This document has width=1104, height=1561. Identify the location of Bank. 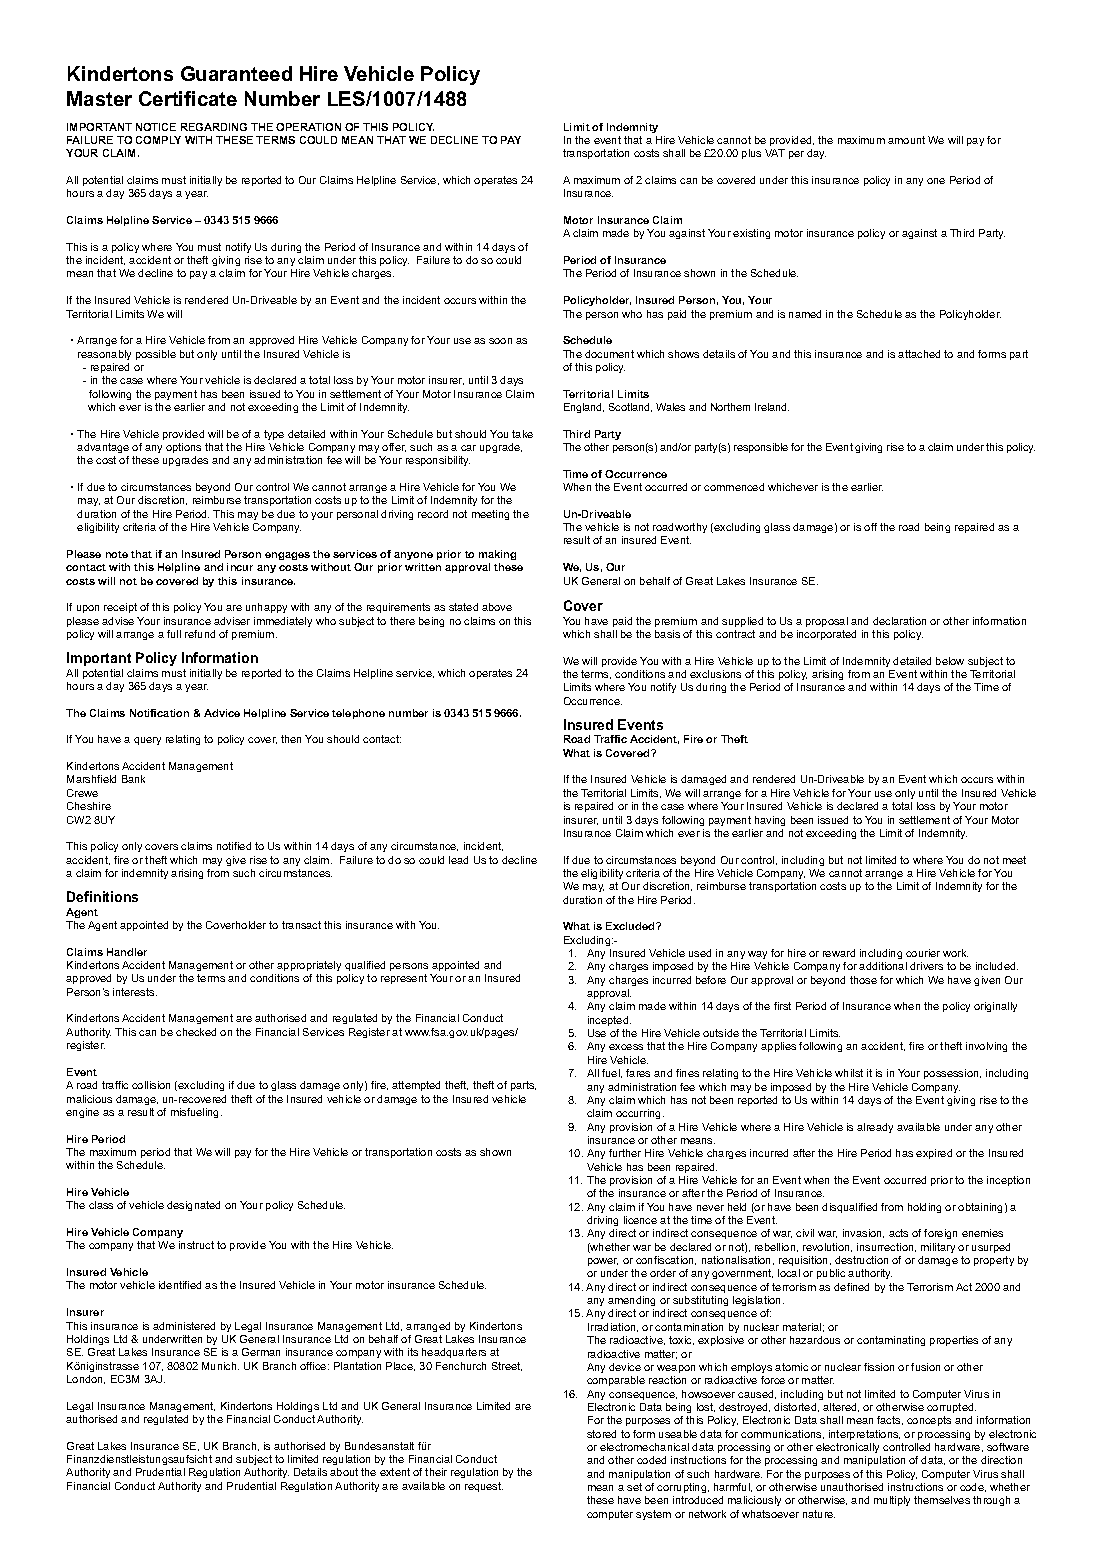
(133, 779).
